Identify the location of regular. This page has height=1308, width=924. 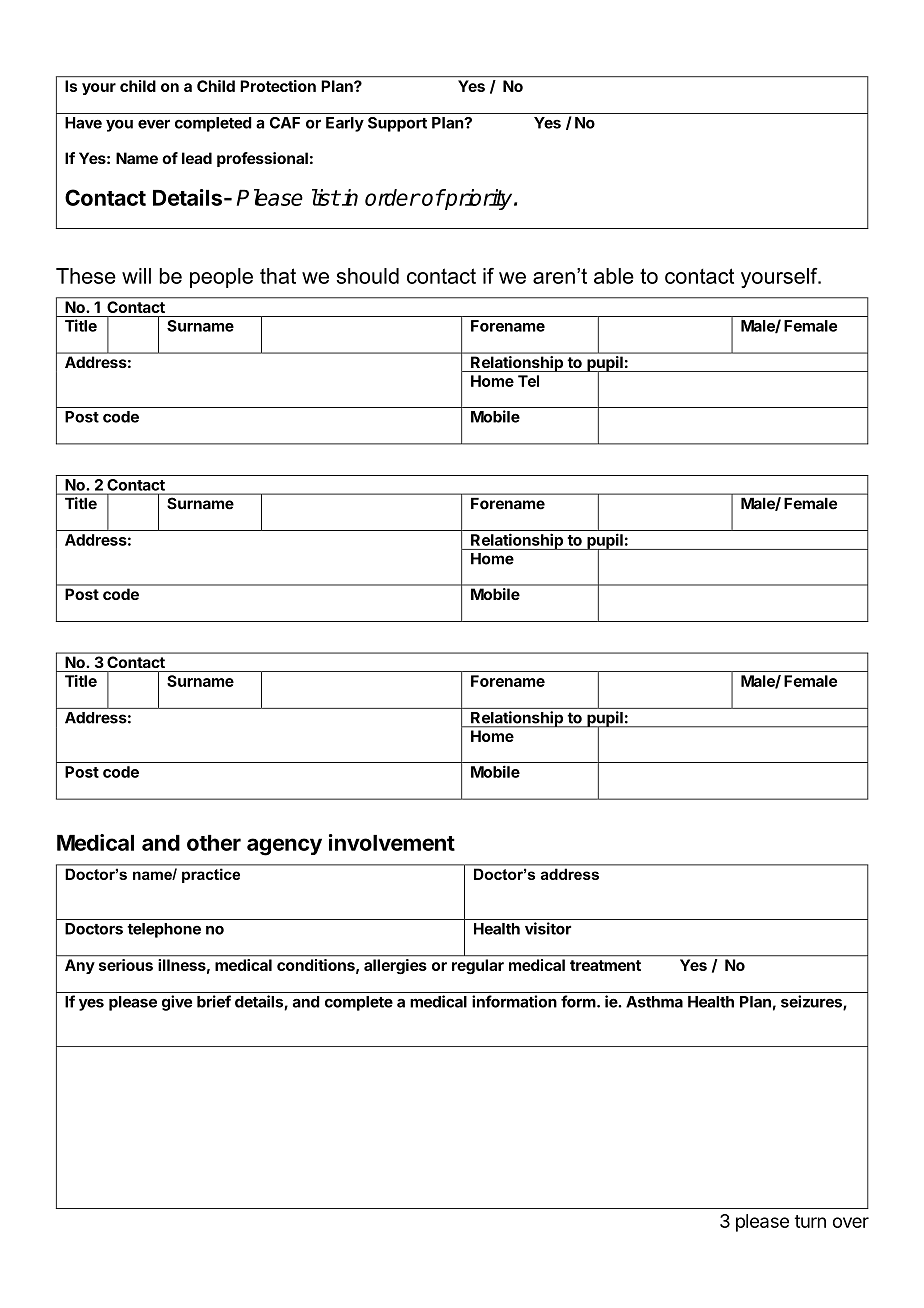
(478, 966).
